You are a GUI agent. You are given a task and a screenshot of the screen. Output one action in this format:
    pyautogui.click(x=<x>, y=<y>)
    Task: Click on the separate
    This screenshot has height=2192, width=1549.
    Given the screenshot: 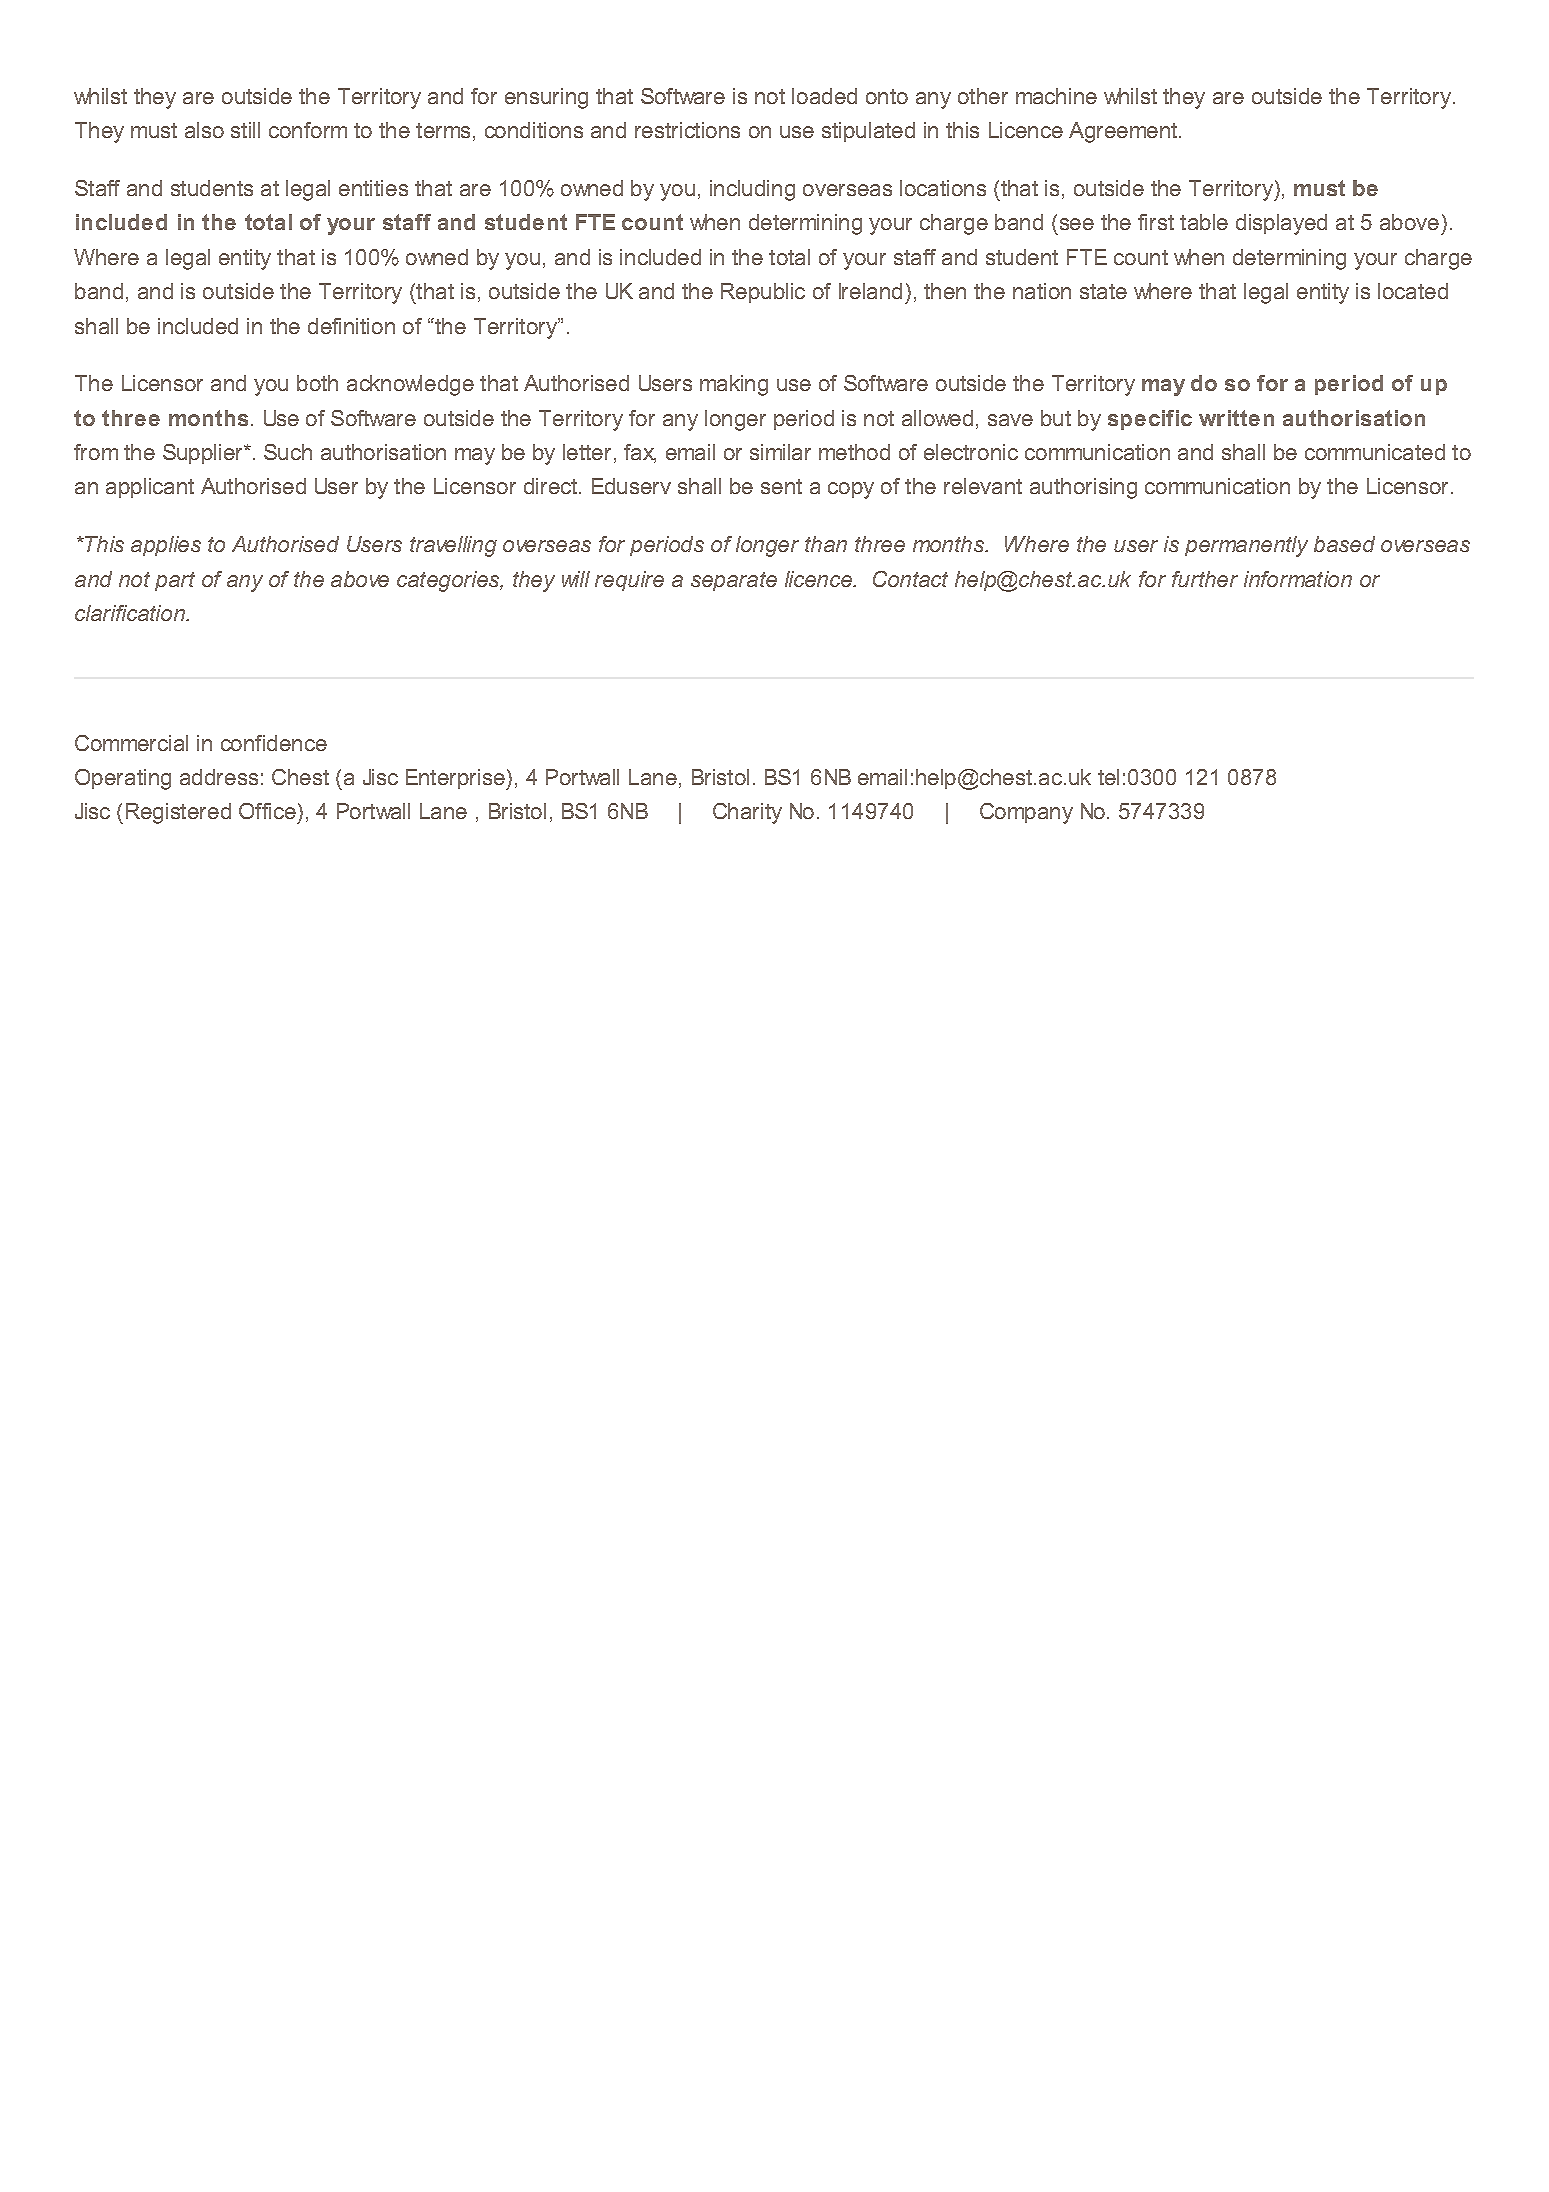 What is the action you would take?
    pyautogui.click(x=734, y=581)
